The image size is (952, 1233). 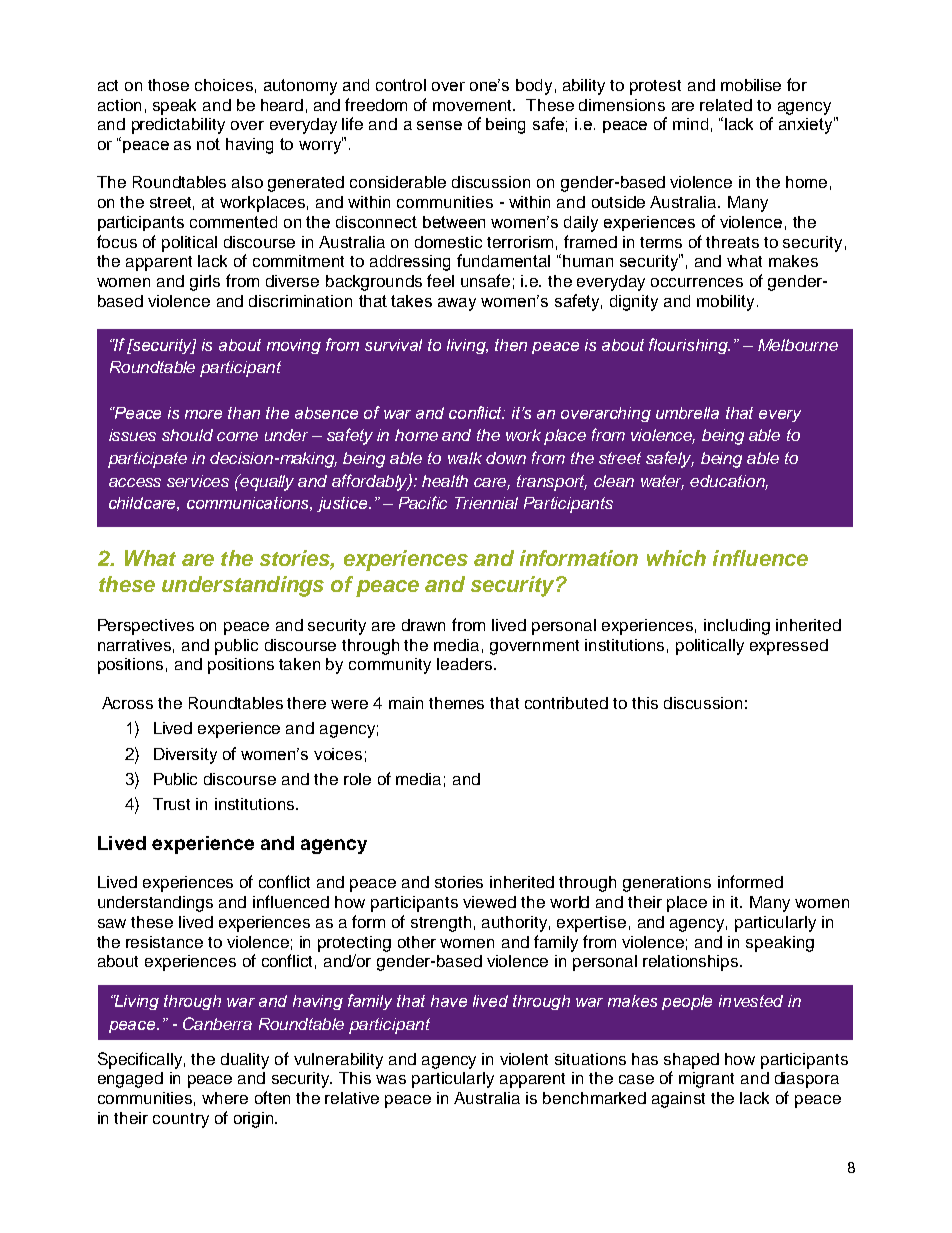 What do you see at coordinates (511, 345) in the screenshot?
I see `then` at bounding box center [511, 345].
